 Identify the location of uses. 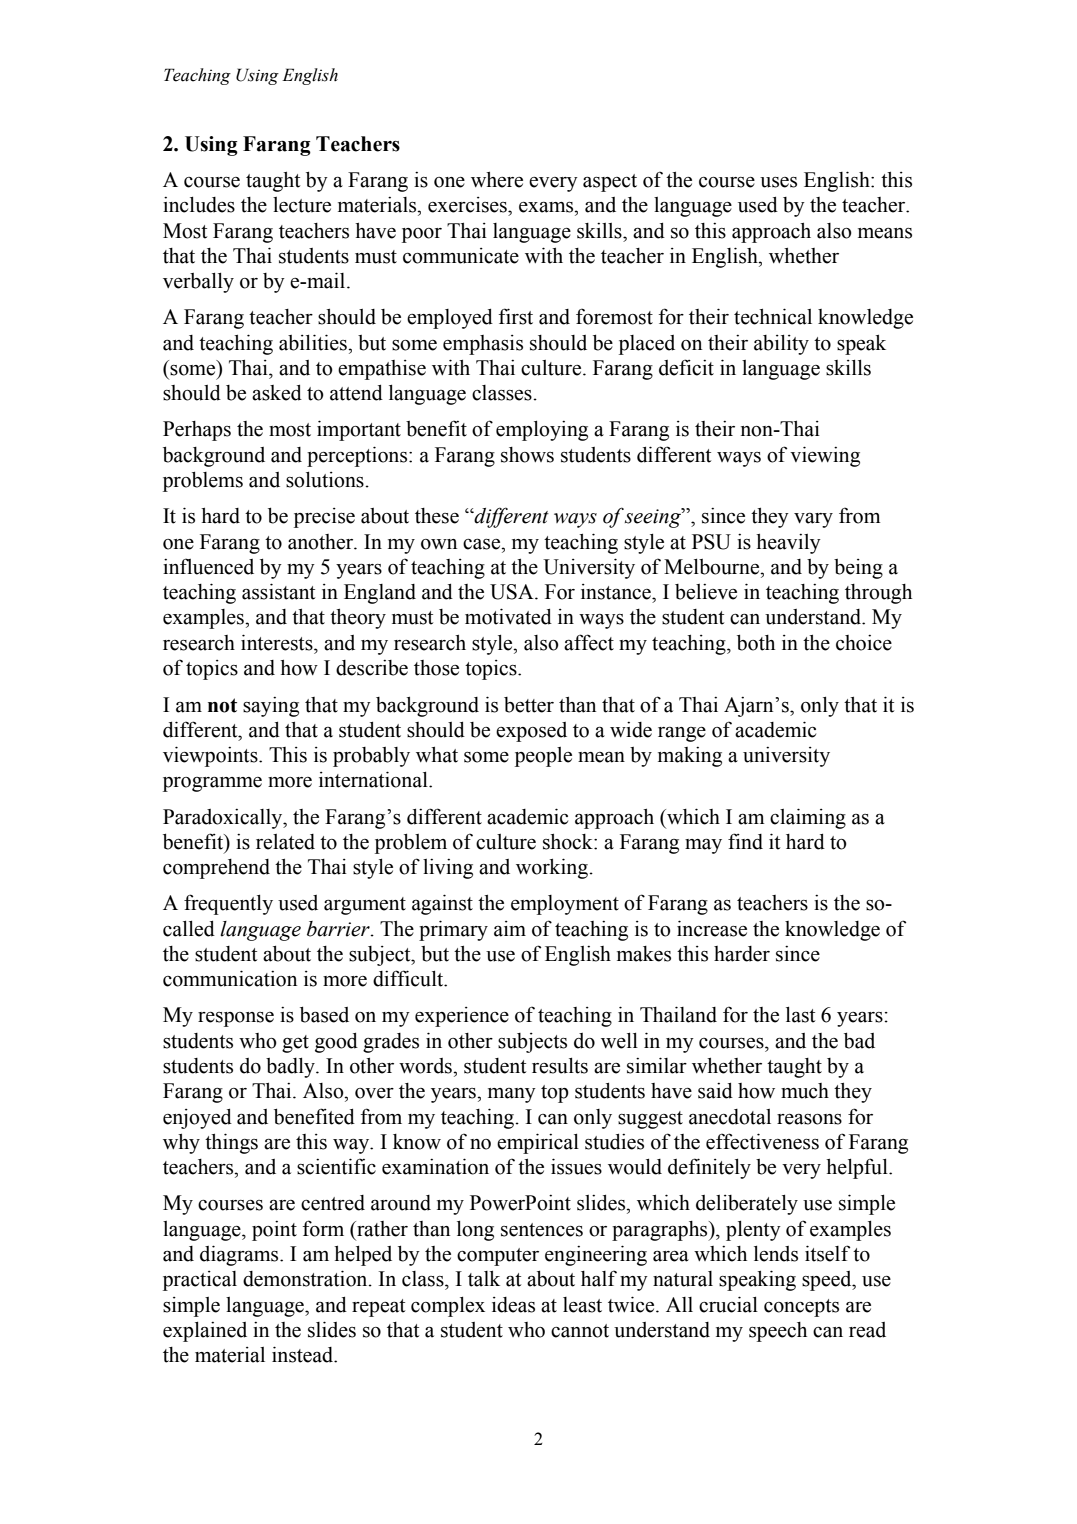
(778, 182).
